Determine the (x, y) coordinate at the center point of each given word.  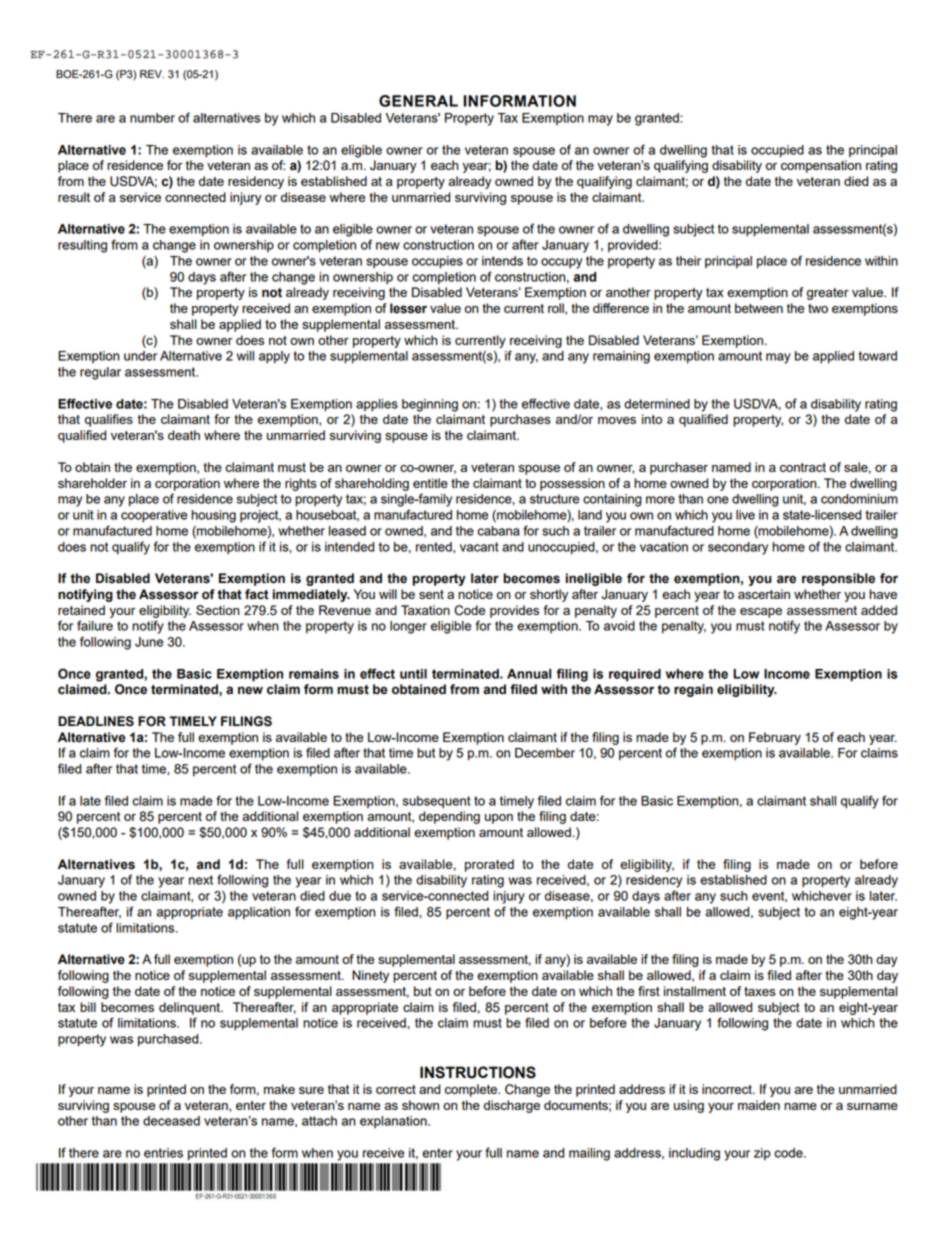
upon (499, 819)
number (152, 118)
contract (803, 467)
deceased (171, 1121)
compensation (821, 166)
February (775, 738)
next (201, 880)
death (184, 435)
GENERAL (418, 101)
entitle (430, 483)
